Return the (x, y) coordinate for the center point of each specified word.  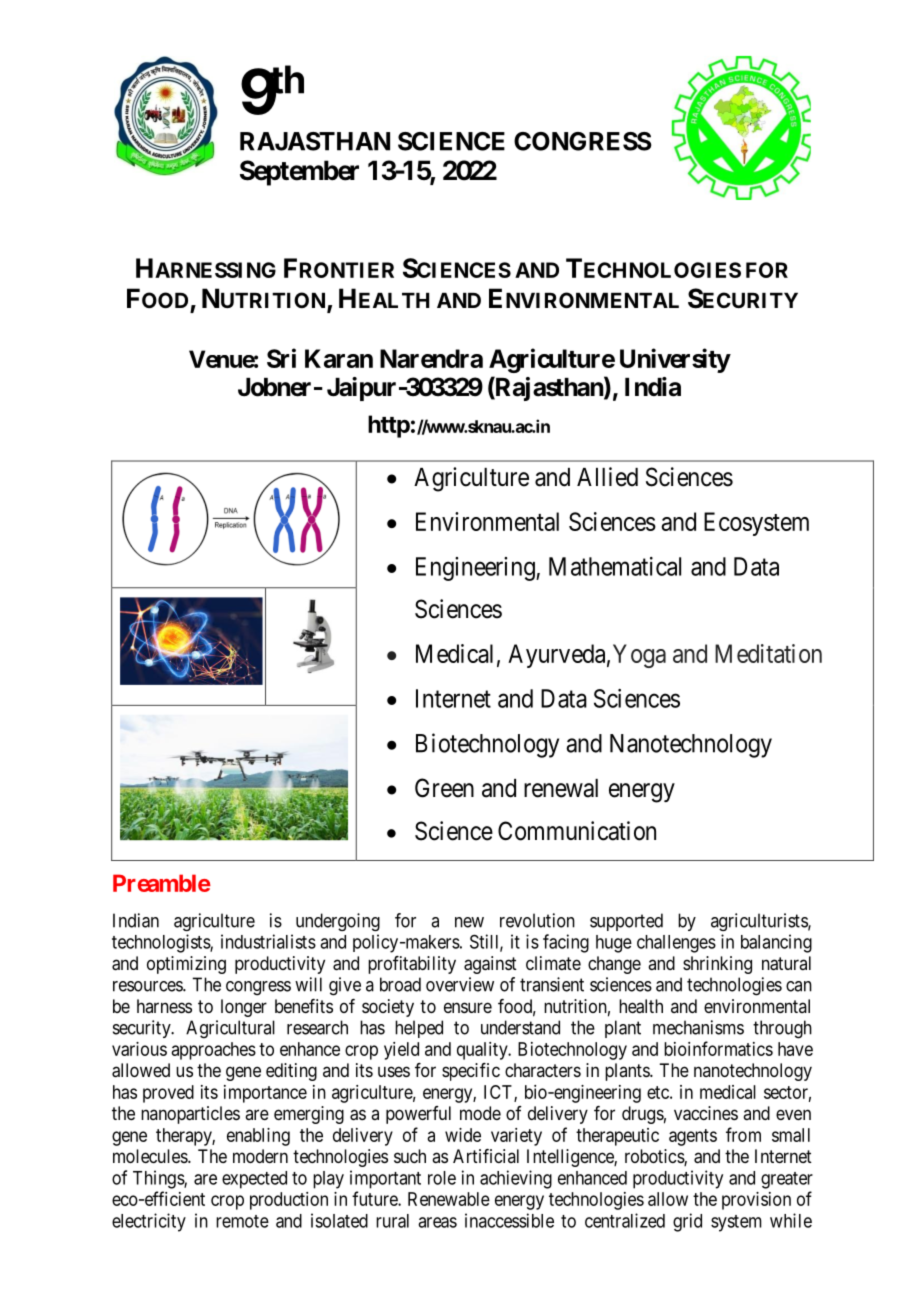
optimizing (186, 965)
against (490, 965)
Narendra (431, 358)
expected (254, 1180)
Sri (281, 358)
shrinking (717, 965)
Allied (607, 477)
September (299, 173)
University (675, 360)
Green (444, 788)
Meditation (768, 653)
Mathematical (615, 566)
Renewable (449, 1199)
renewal (561, 788)
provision (756, 1201)
